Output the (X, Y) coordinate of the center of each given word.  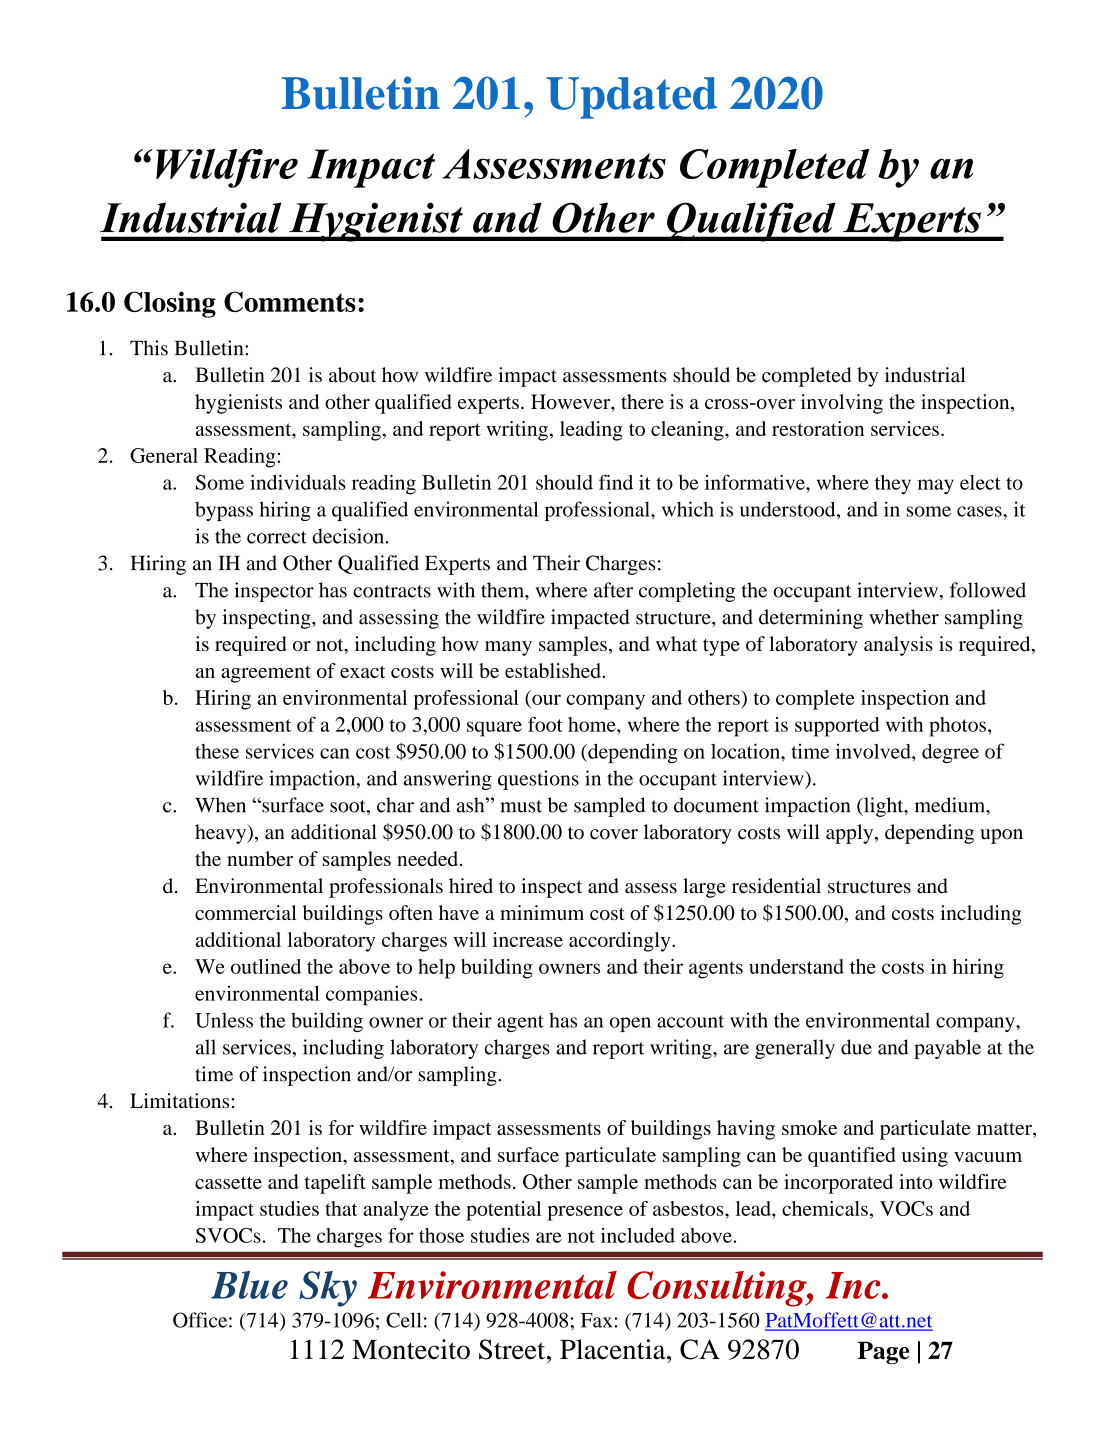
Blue (249, 1285)
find (616, 482)
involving (842, 404)
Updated (632, 98)
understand (796, 966)
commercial (246, 912)
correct (277, 537)
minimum (542, 912)
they (893, 485)
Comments (290, 301)
